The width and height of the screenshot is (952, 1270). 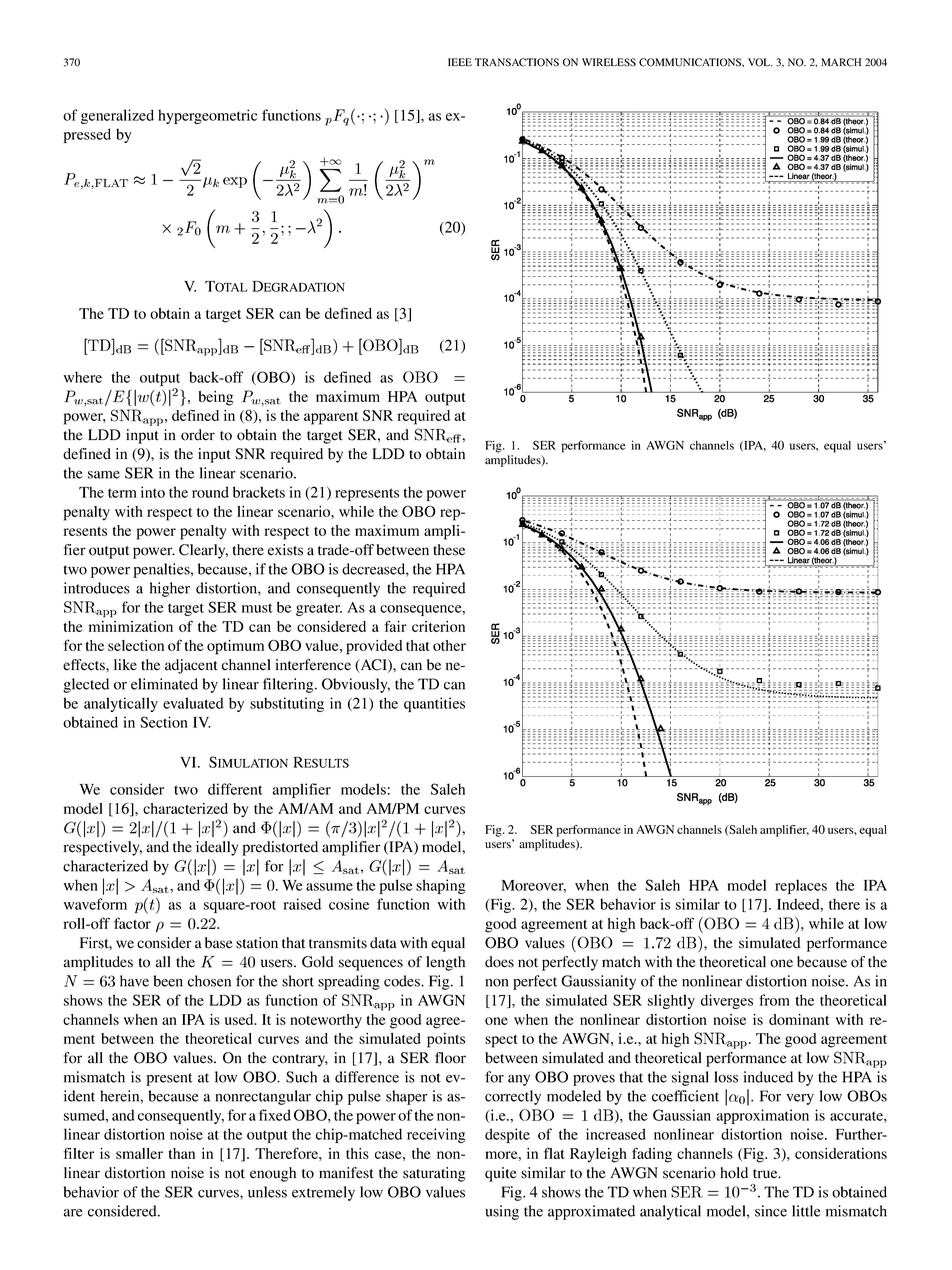 What do you see at coordinates (217, 848) in the screenshot?
I see `ideally` at bounding box center [217, 848].
